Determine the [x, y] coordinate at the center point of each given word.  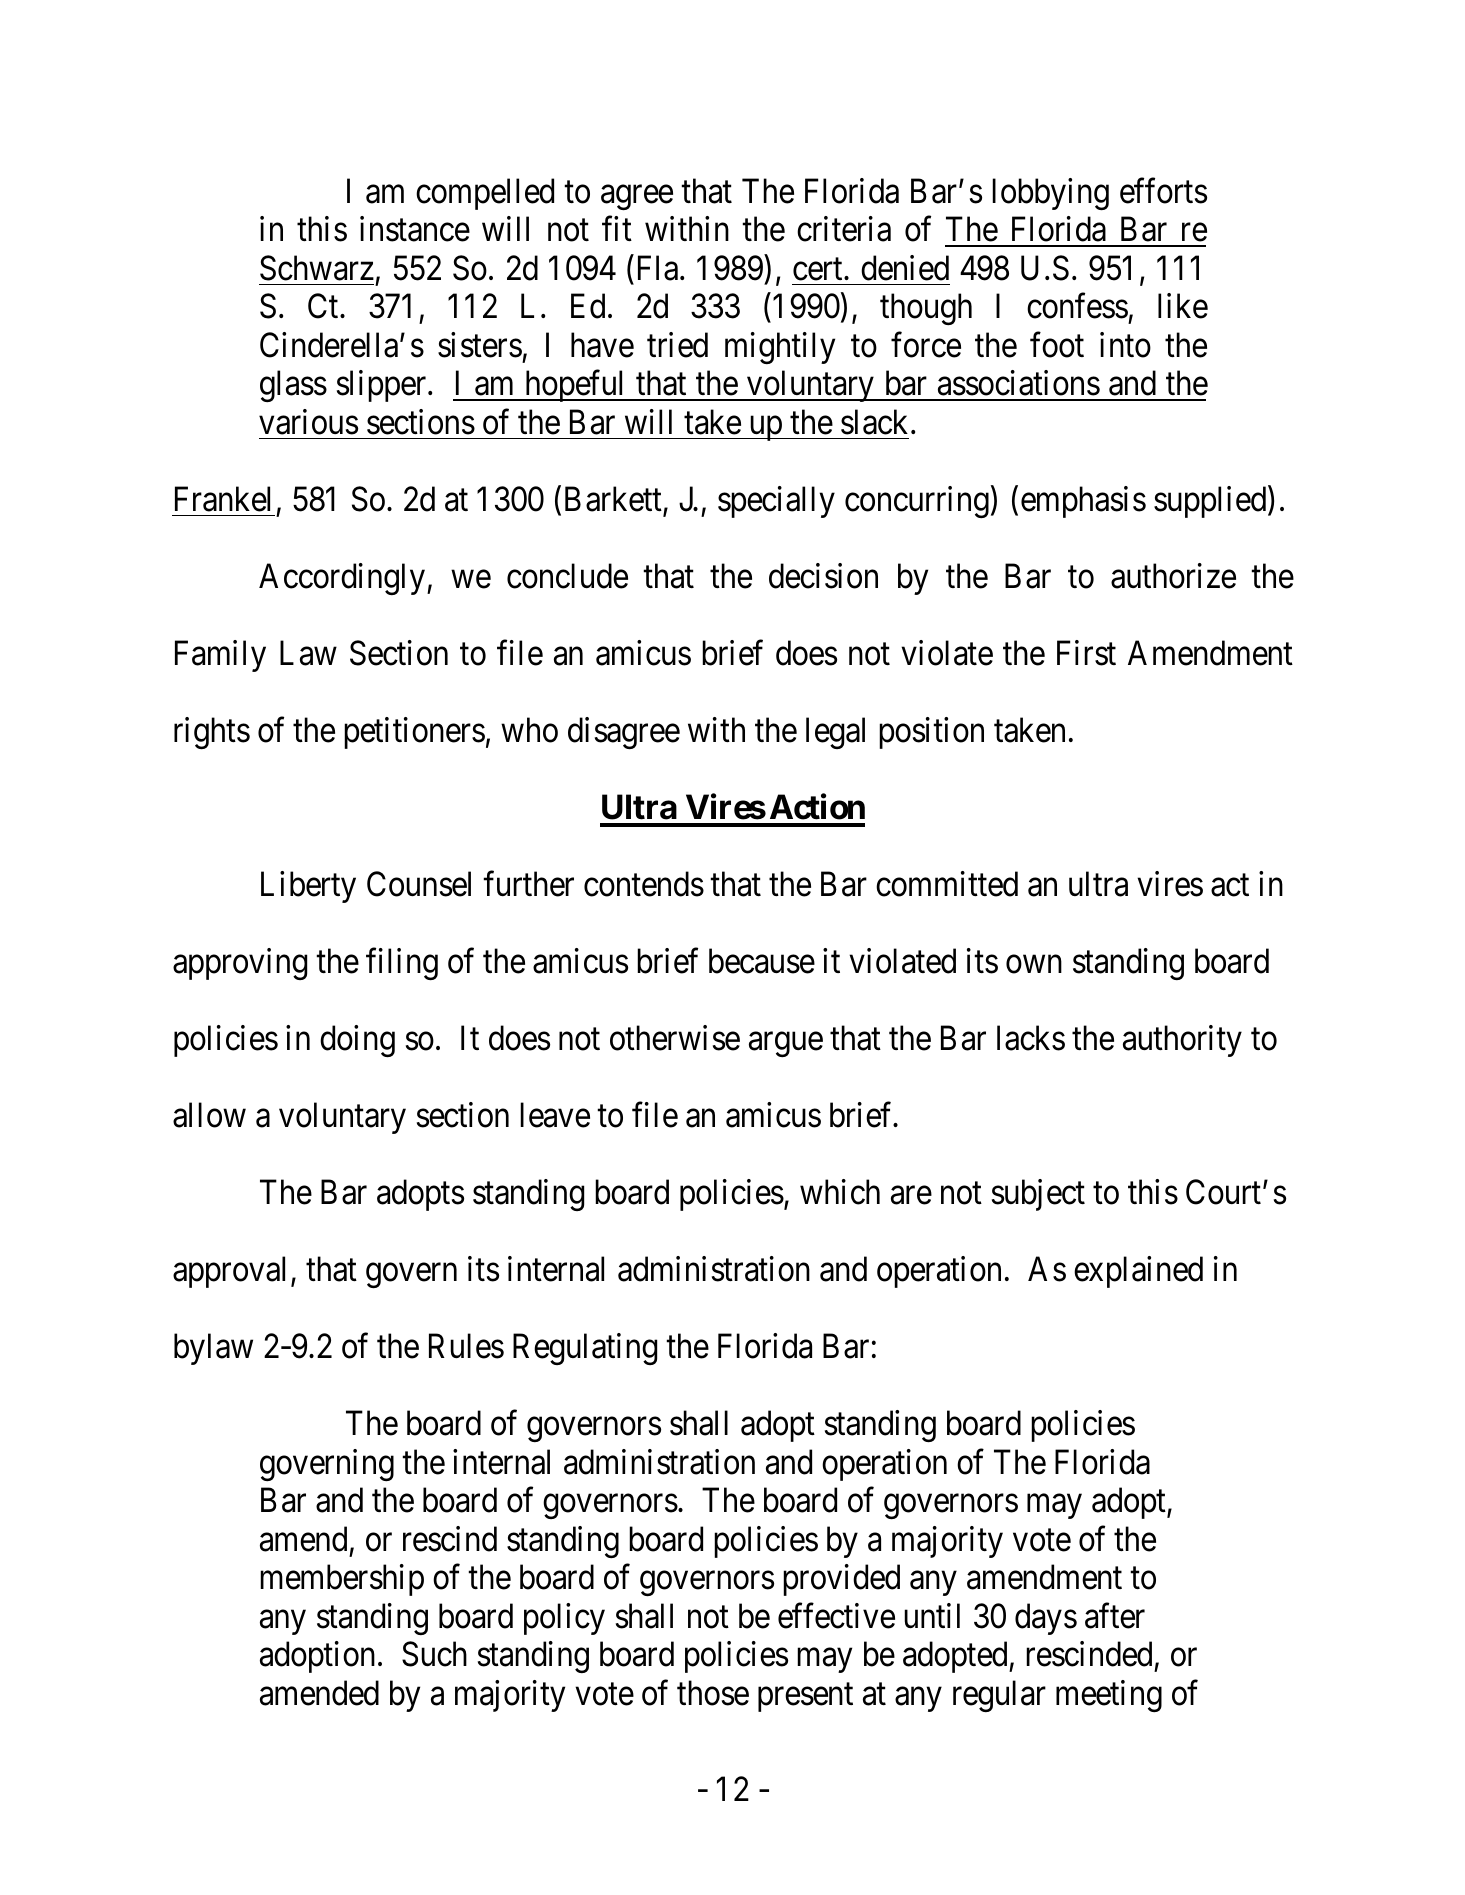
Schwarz [317, 268]
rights [212, 733]
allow [209, 1115]
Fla [659, 268]
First [1086, 653]
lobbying [1050, 194]
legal [835, 733]
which [840, 1192]
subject [1038, 1195]
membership [342, 1580]
